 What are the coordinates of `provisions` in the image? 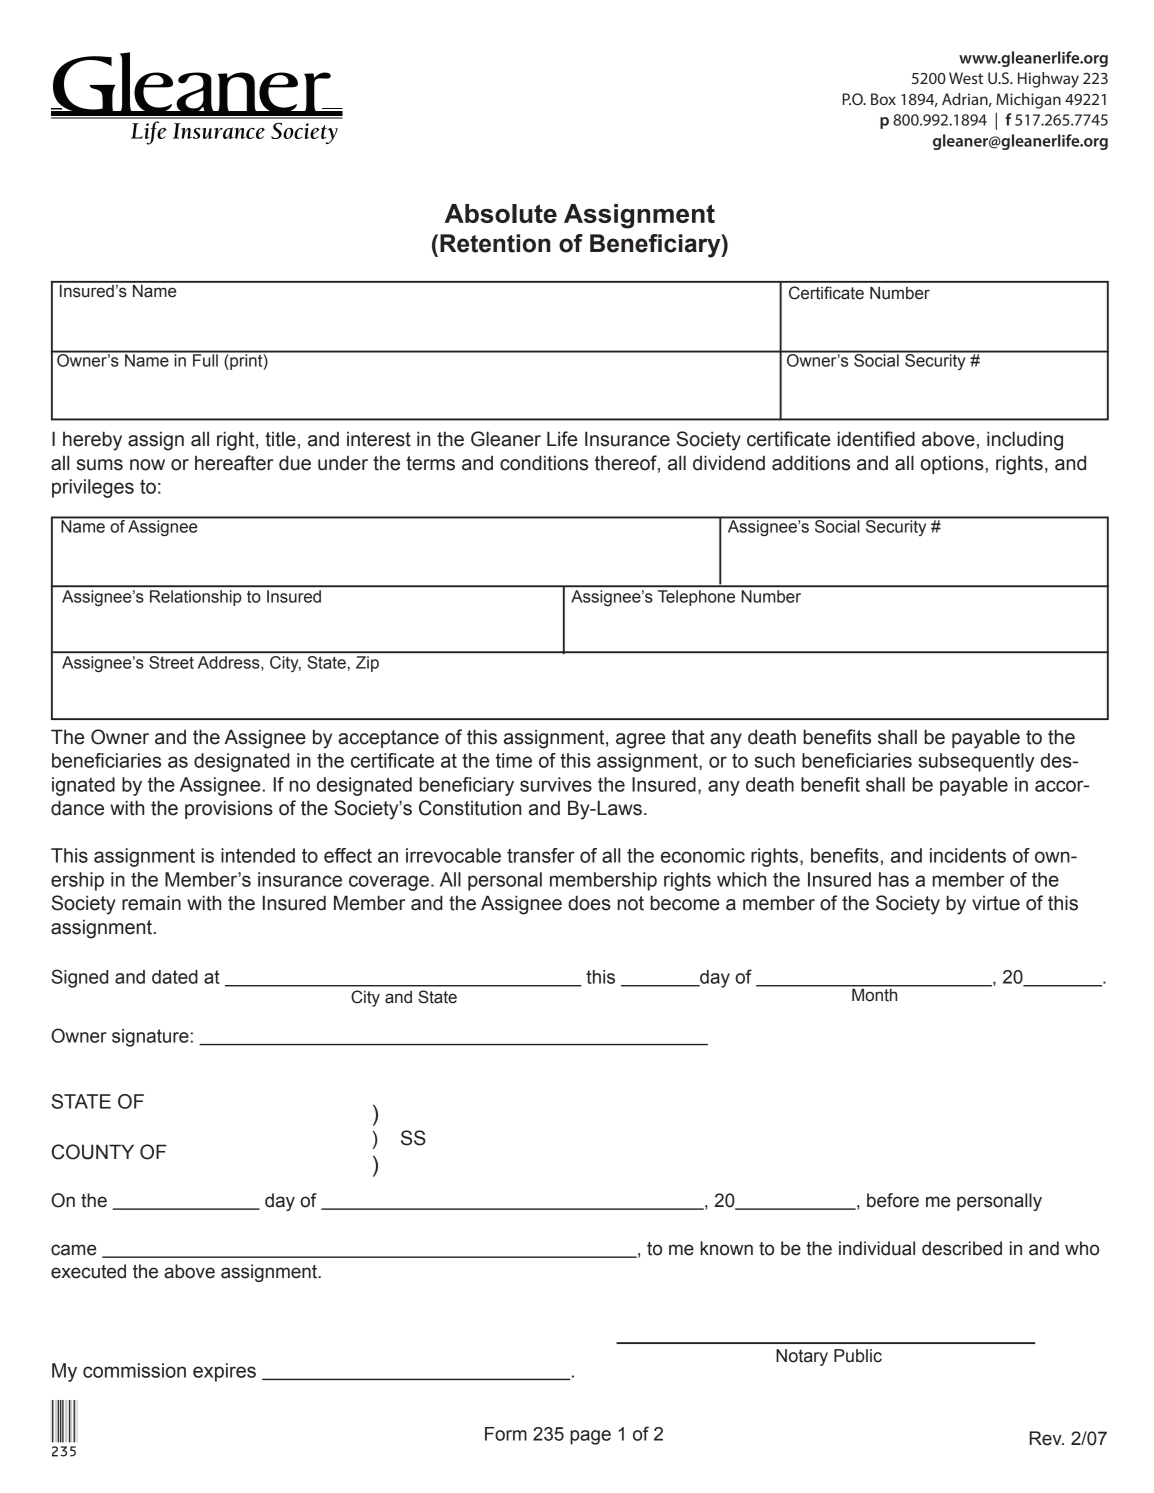 It's located at (229, 809).
